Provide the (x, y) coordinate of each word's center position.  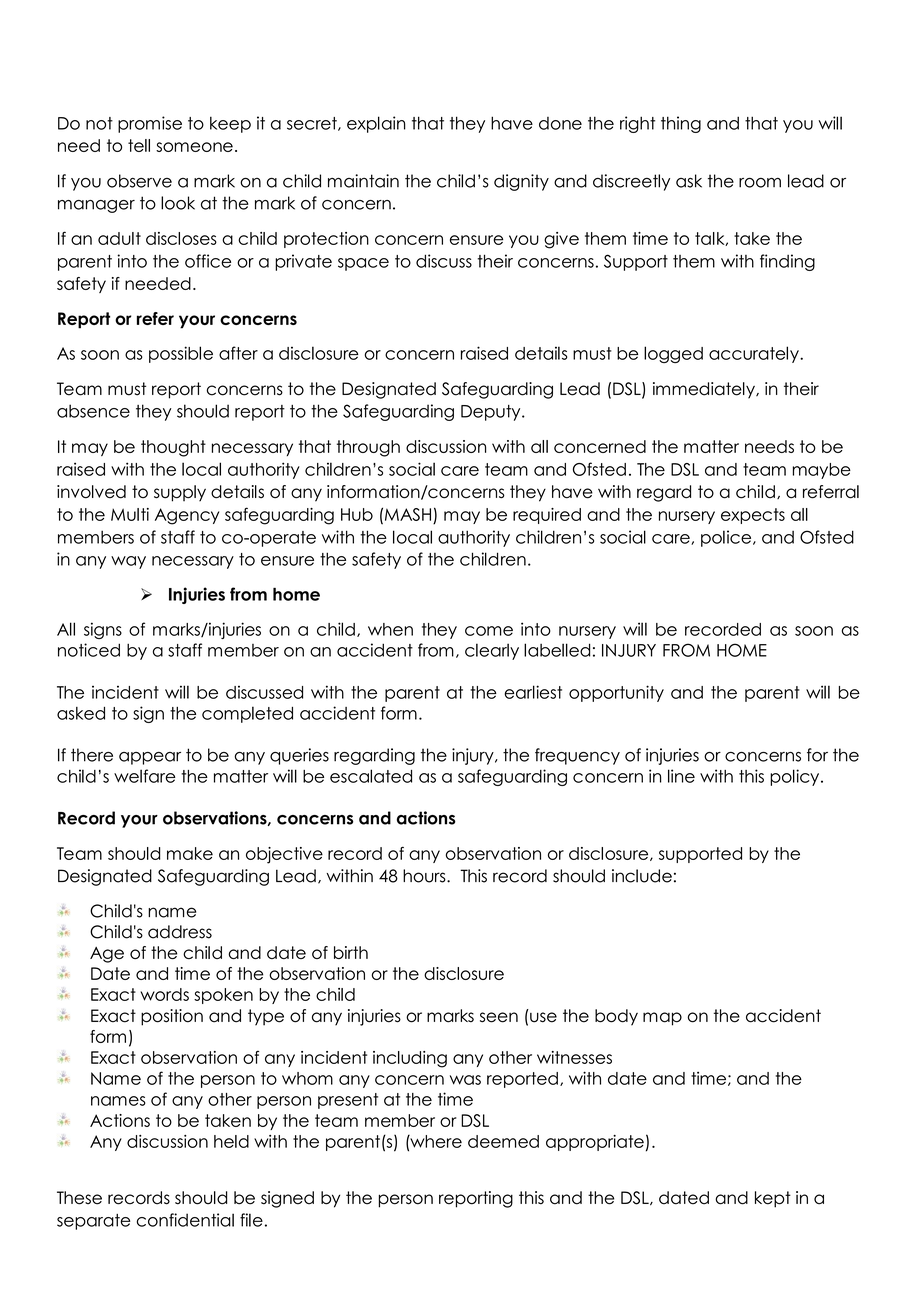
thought (173, 448)
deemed (503, 1141)
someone (194, 147)
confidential (185, 1220)
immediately (705, 390)
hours (425, 876)
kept (773, 1199)
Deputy (492, 413)
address (180, 932)
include (642, 876)
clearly (492, 651)
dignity (521, 182)
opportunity (616, 693)
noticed (89, 650)
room (760, 183)
